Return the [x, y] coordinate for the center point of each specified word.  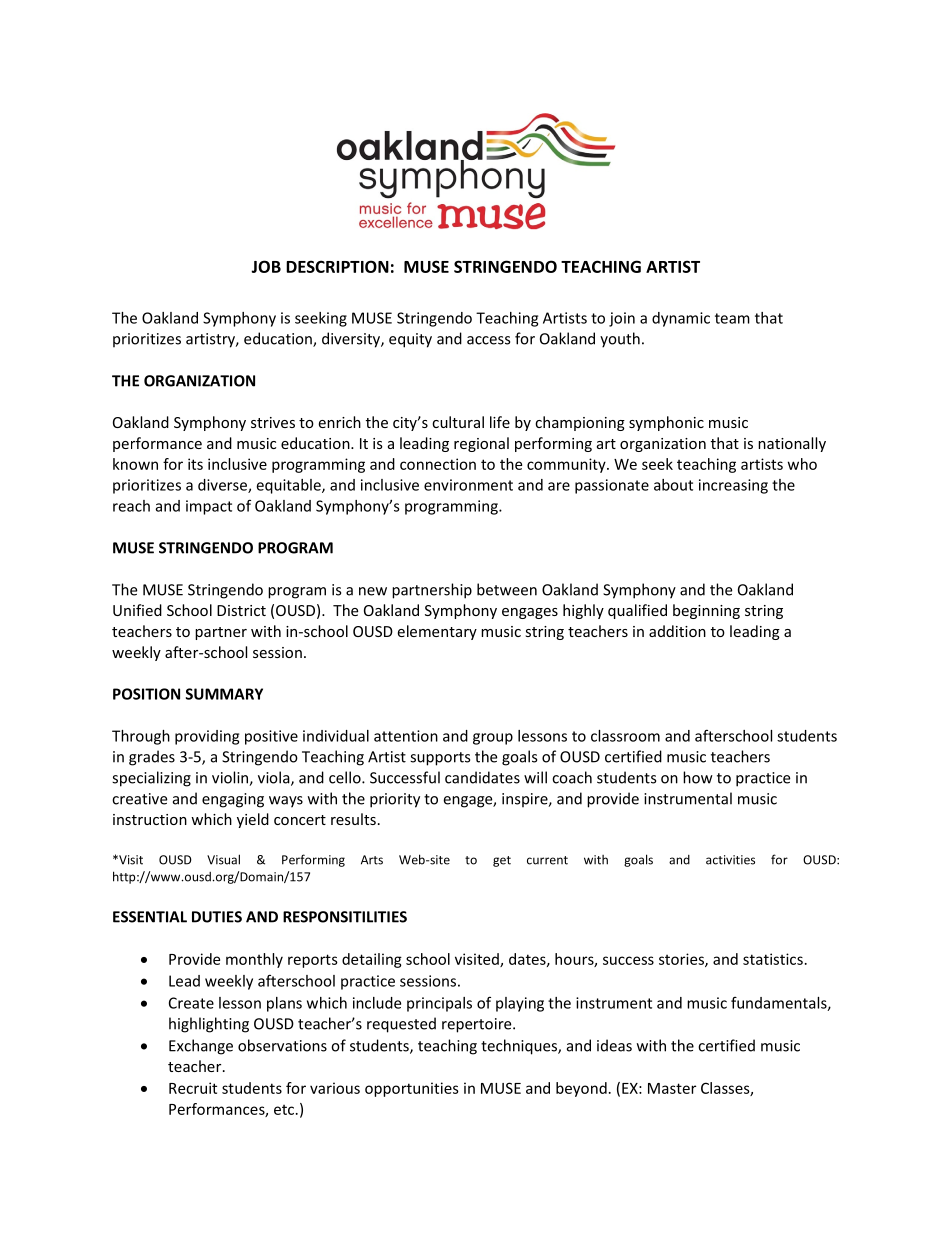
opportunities [412, 1089]
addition [677, 631]
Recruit [193, 1088]
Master [672, 1088]
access [488, 340]
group [493, 739]
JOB [266, 266]
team [732, 318]
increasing [733, 486]
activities [730, 860]
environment [468, 485]
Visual [223, 859]
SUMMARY [224, 694]
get [502, 861]
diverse [223, 486]
